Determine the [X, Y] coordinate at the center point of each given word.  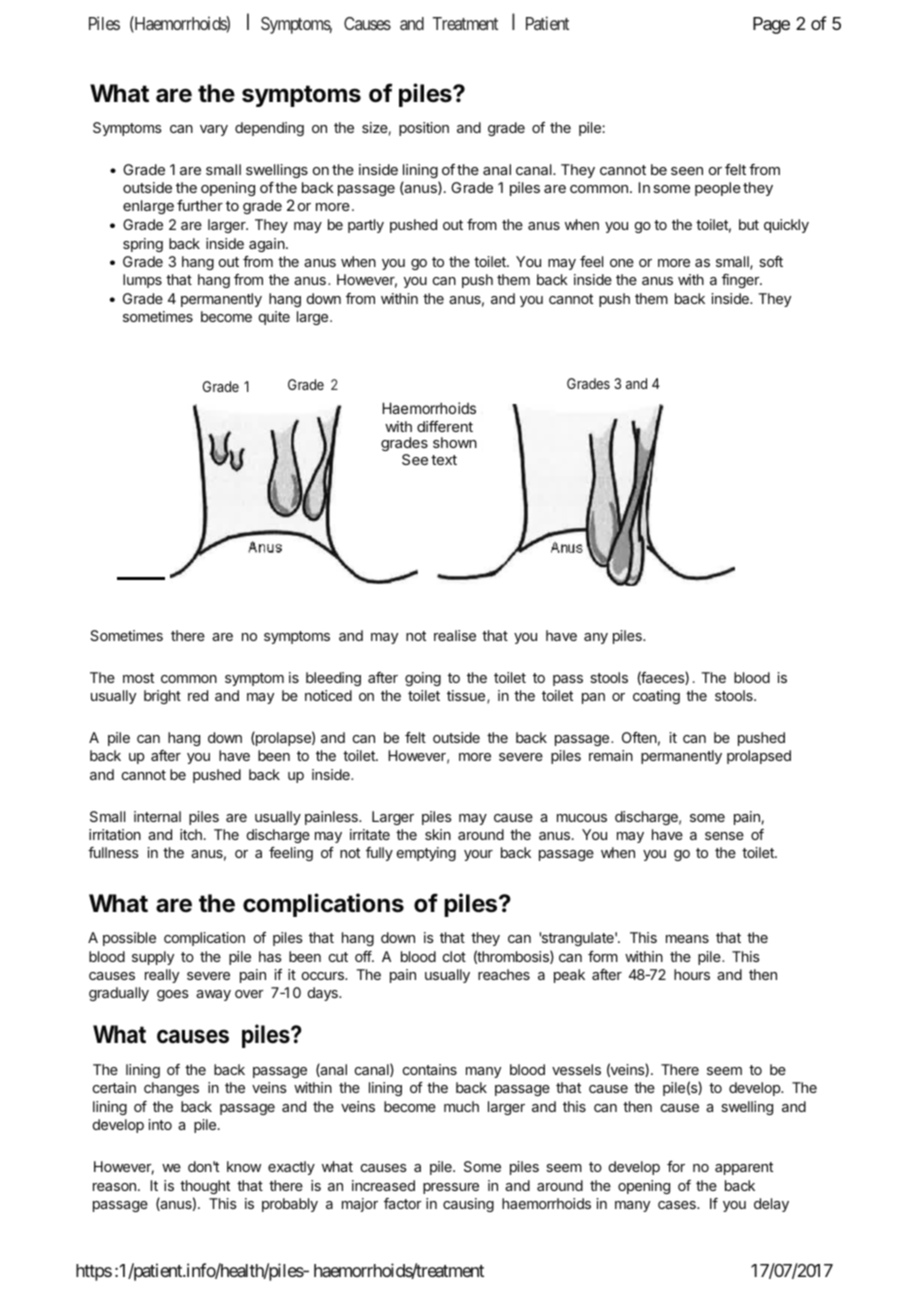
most [138, 678]
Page [771, 25]
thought [205, 1187]
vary [214, 130]
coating [656, 697]
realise [455, 635]
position [424, 129]
